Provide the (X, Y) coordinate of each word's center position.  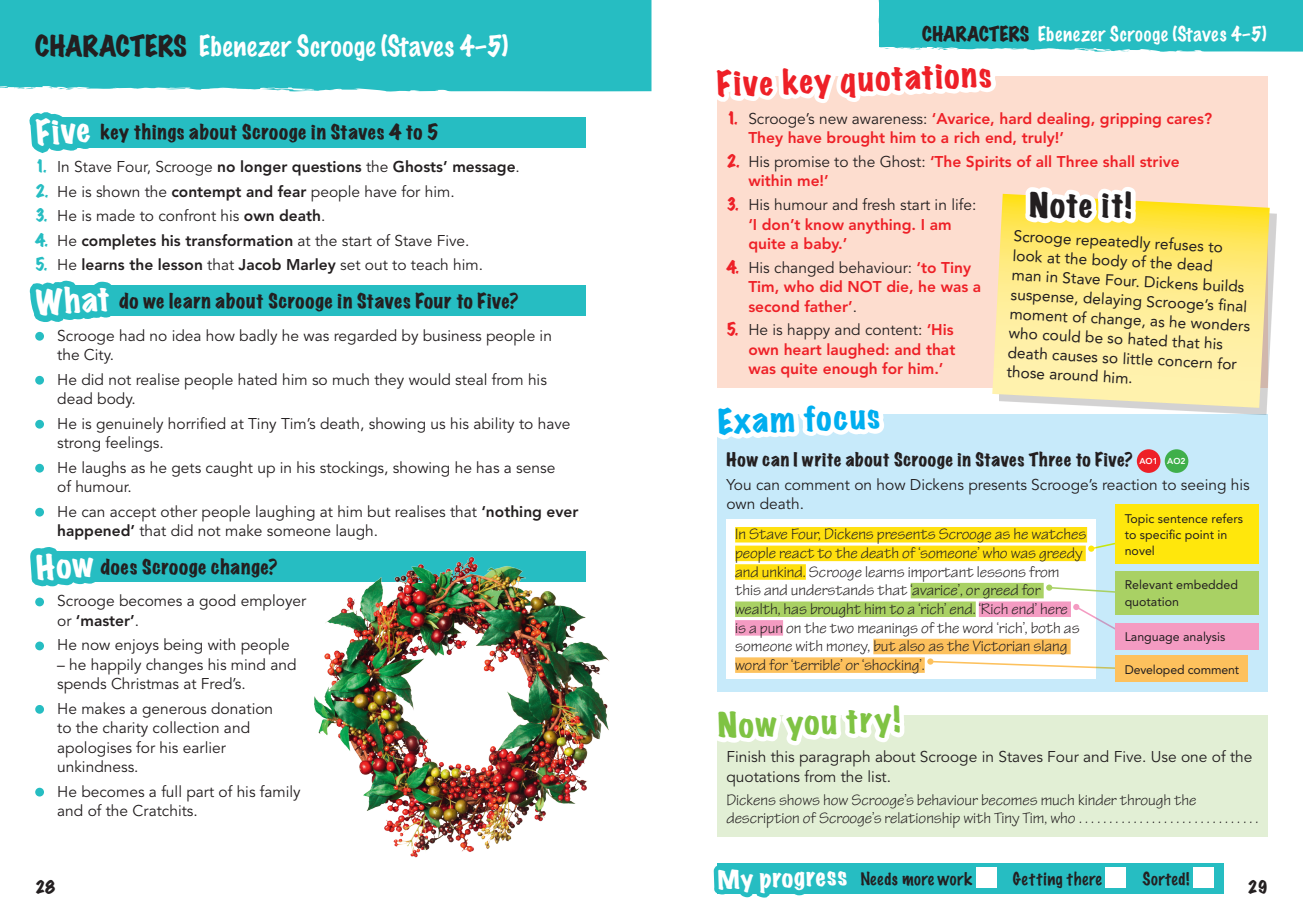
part (200, 794)
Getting (1037, 880)
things (159, 133)
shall (1118, 161)
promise (802, 164)
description (762, 820)
